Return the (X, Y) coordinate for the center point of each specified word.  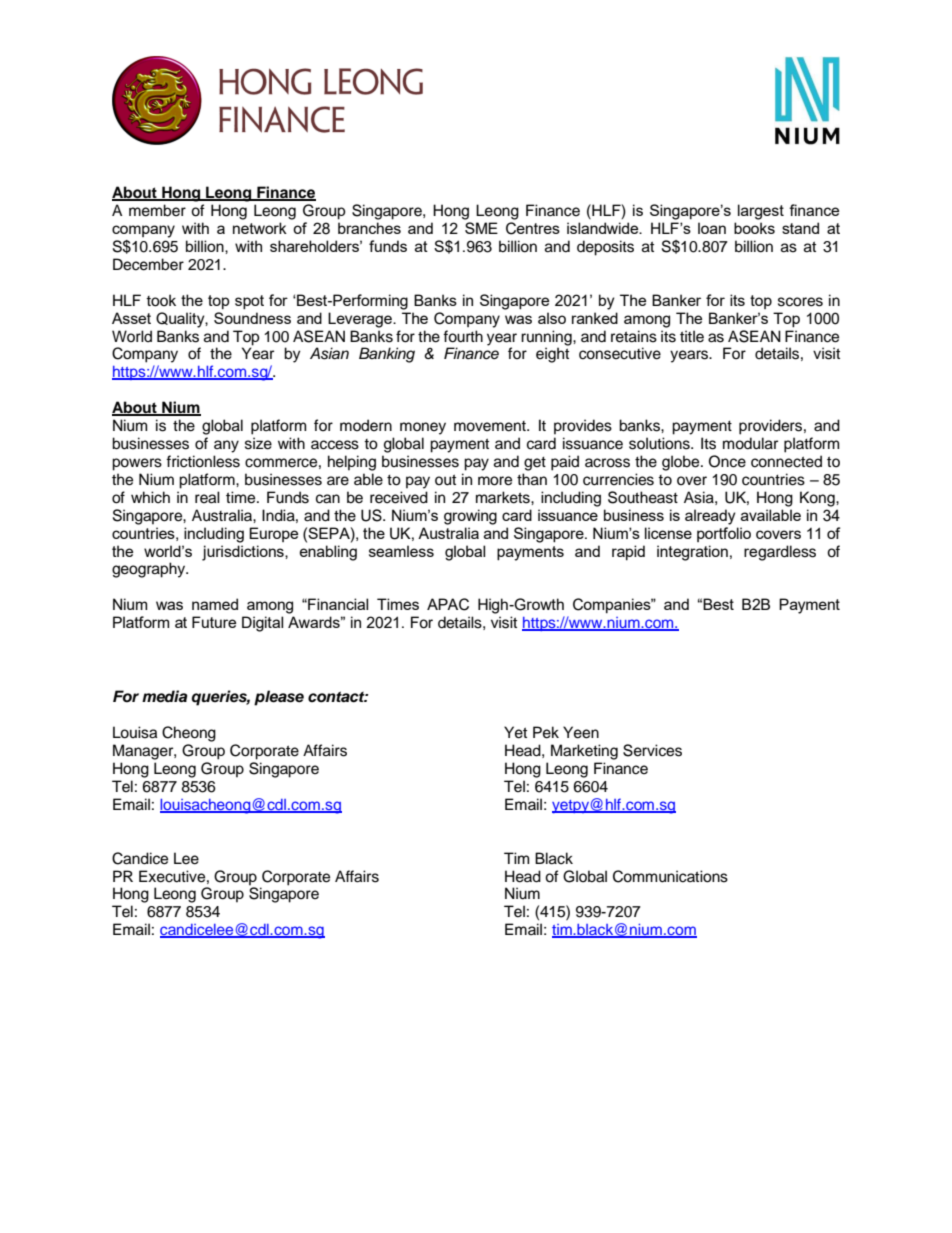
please (279, 698)
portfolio (724, 534)
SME (481, 228)
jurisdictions (244, 553)
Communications (670, 876)
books (754, 228)
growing (470, 517)
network (260, 228)
